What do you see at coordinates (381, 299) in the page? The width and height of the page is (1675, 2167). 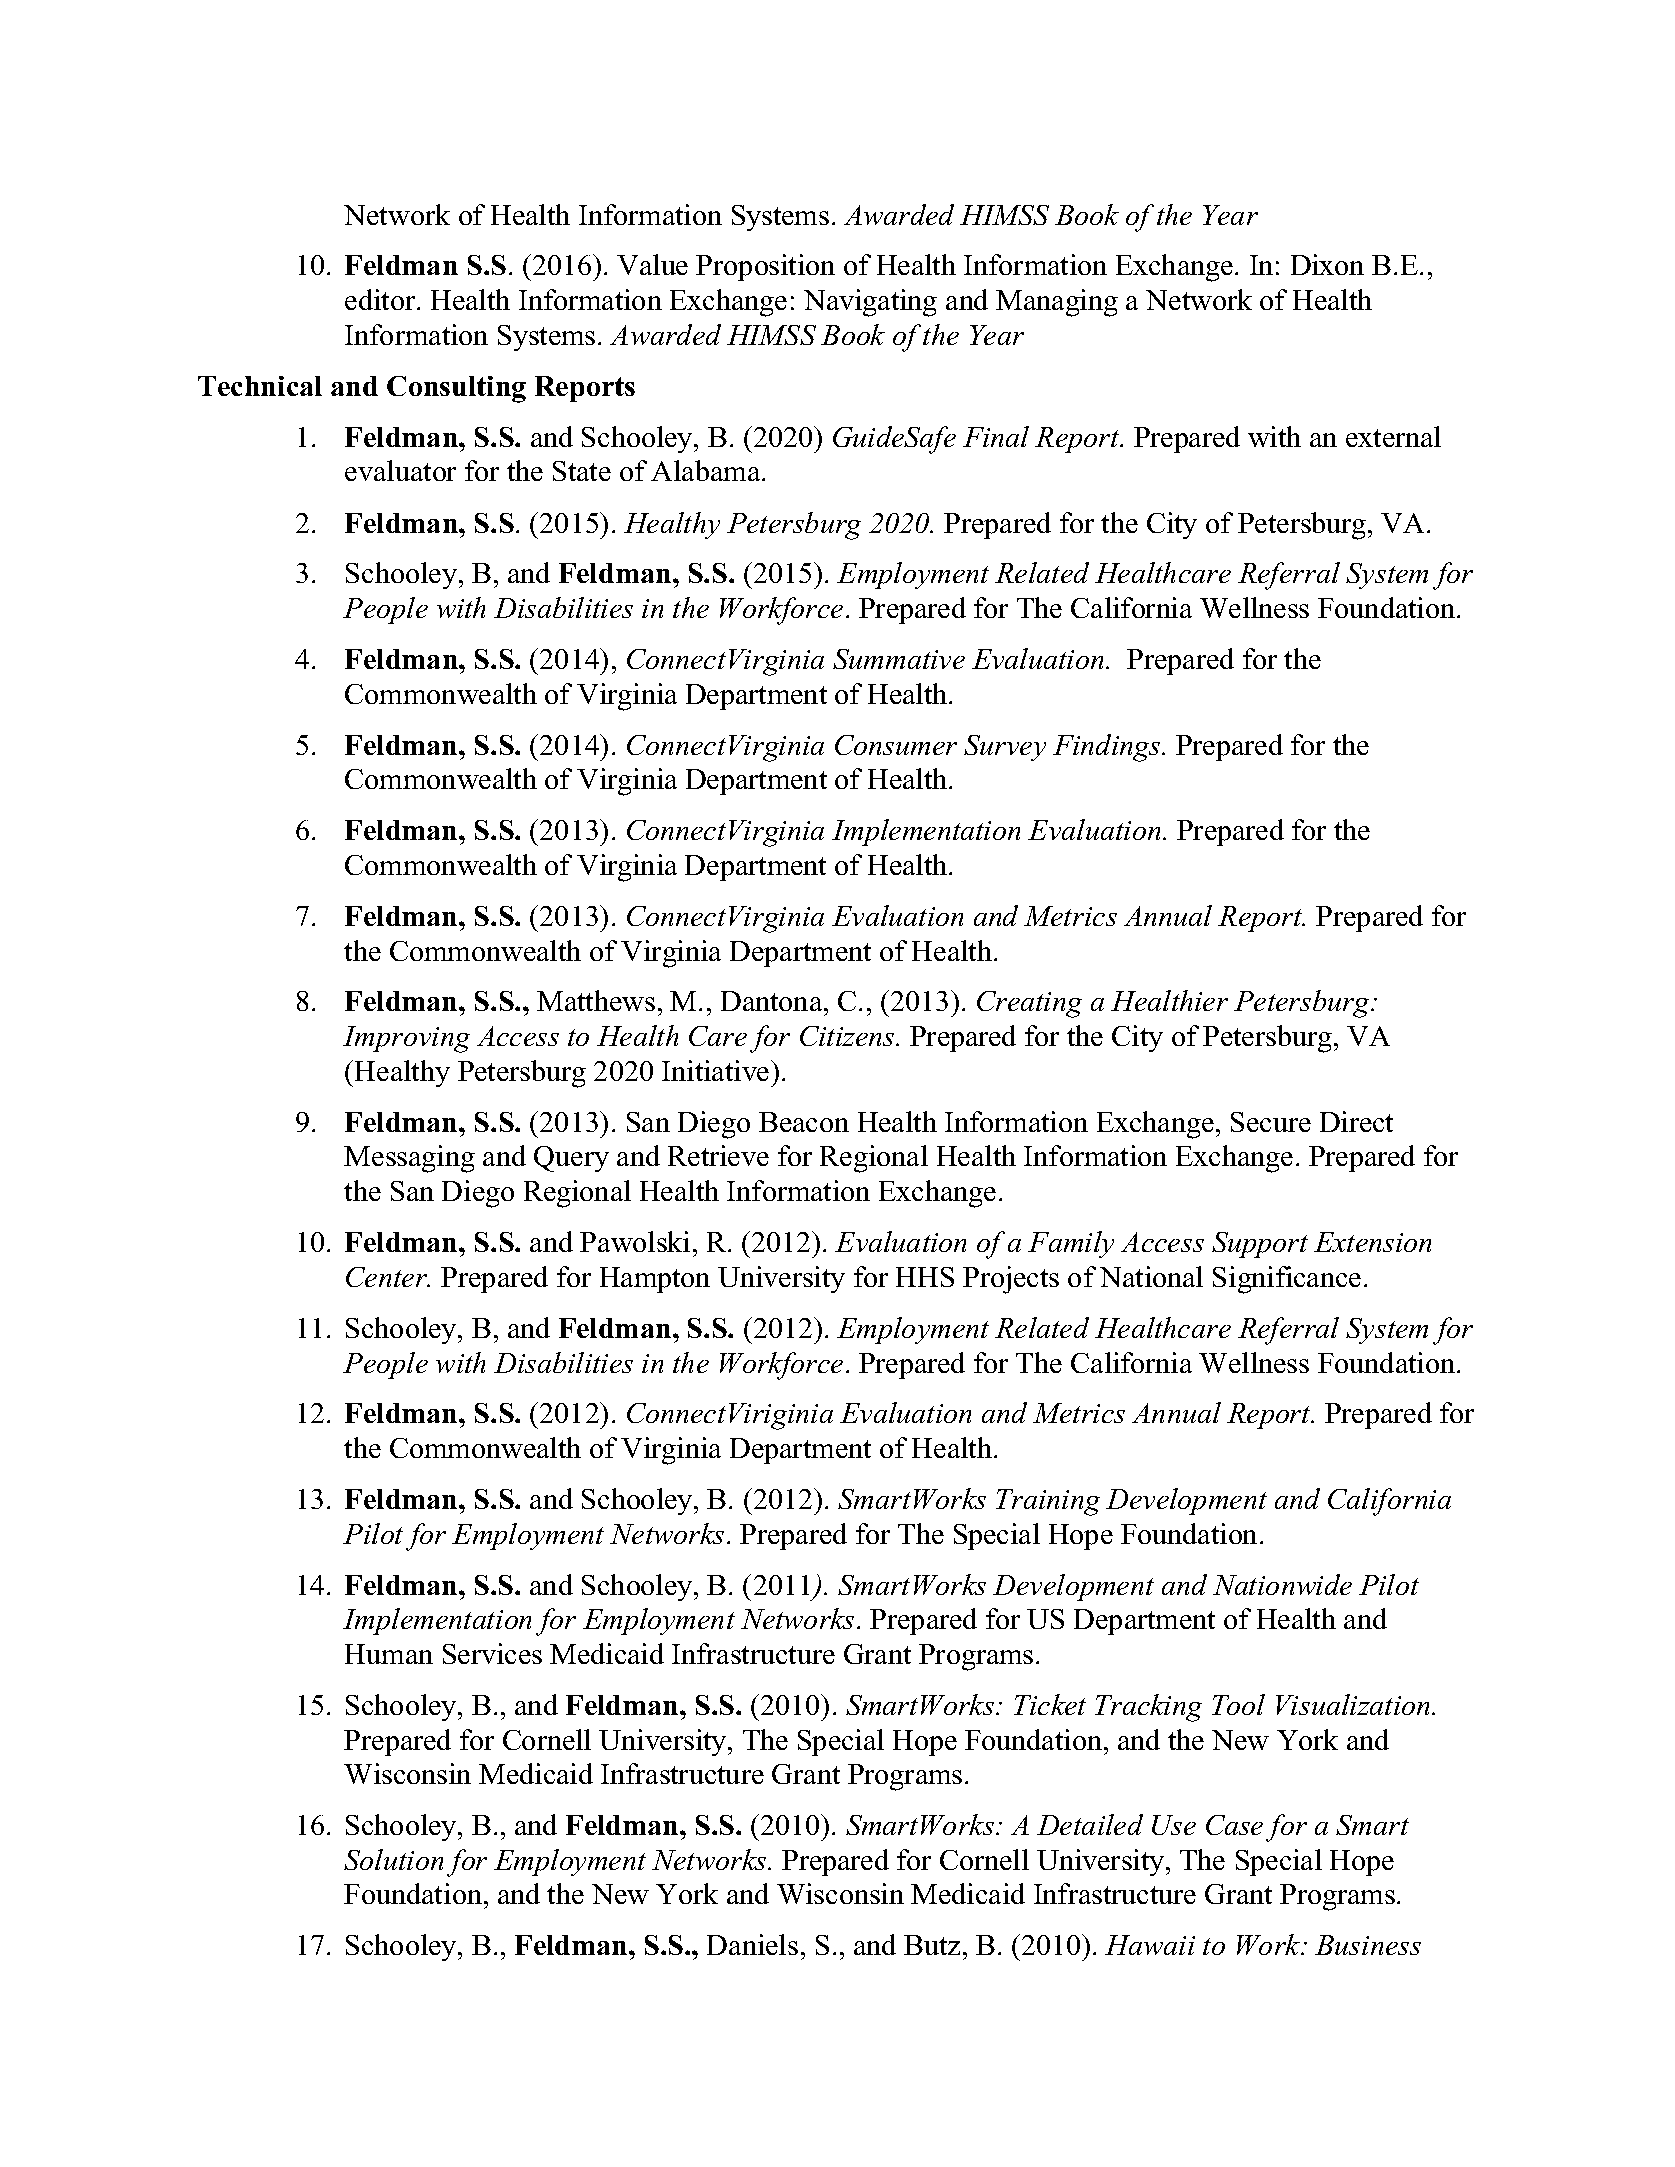 I see `editor` at bounding box center [381, 299].
